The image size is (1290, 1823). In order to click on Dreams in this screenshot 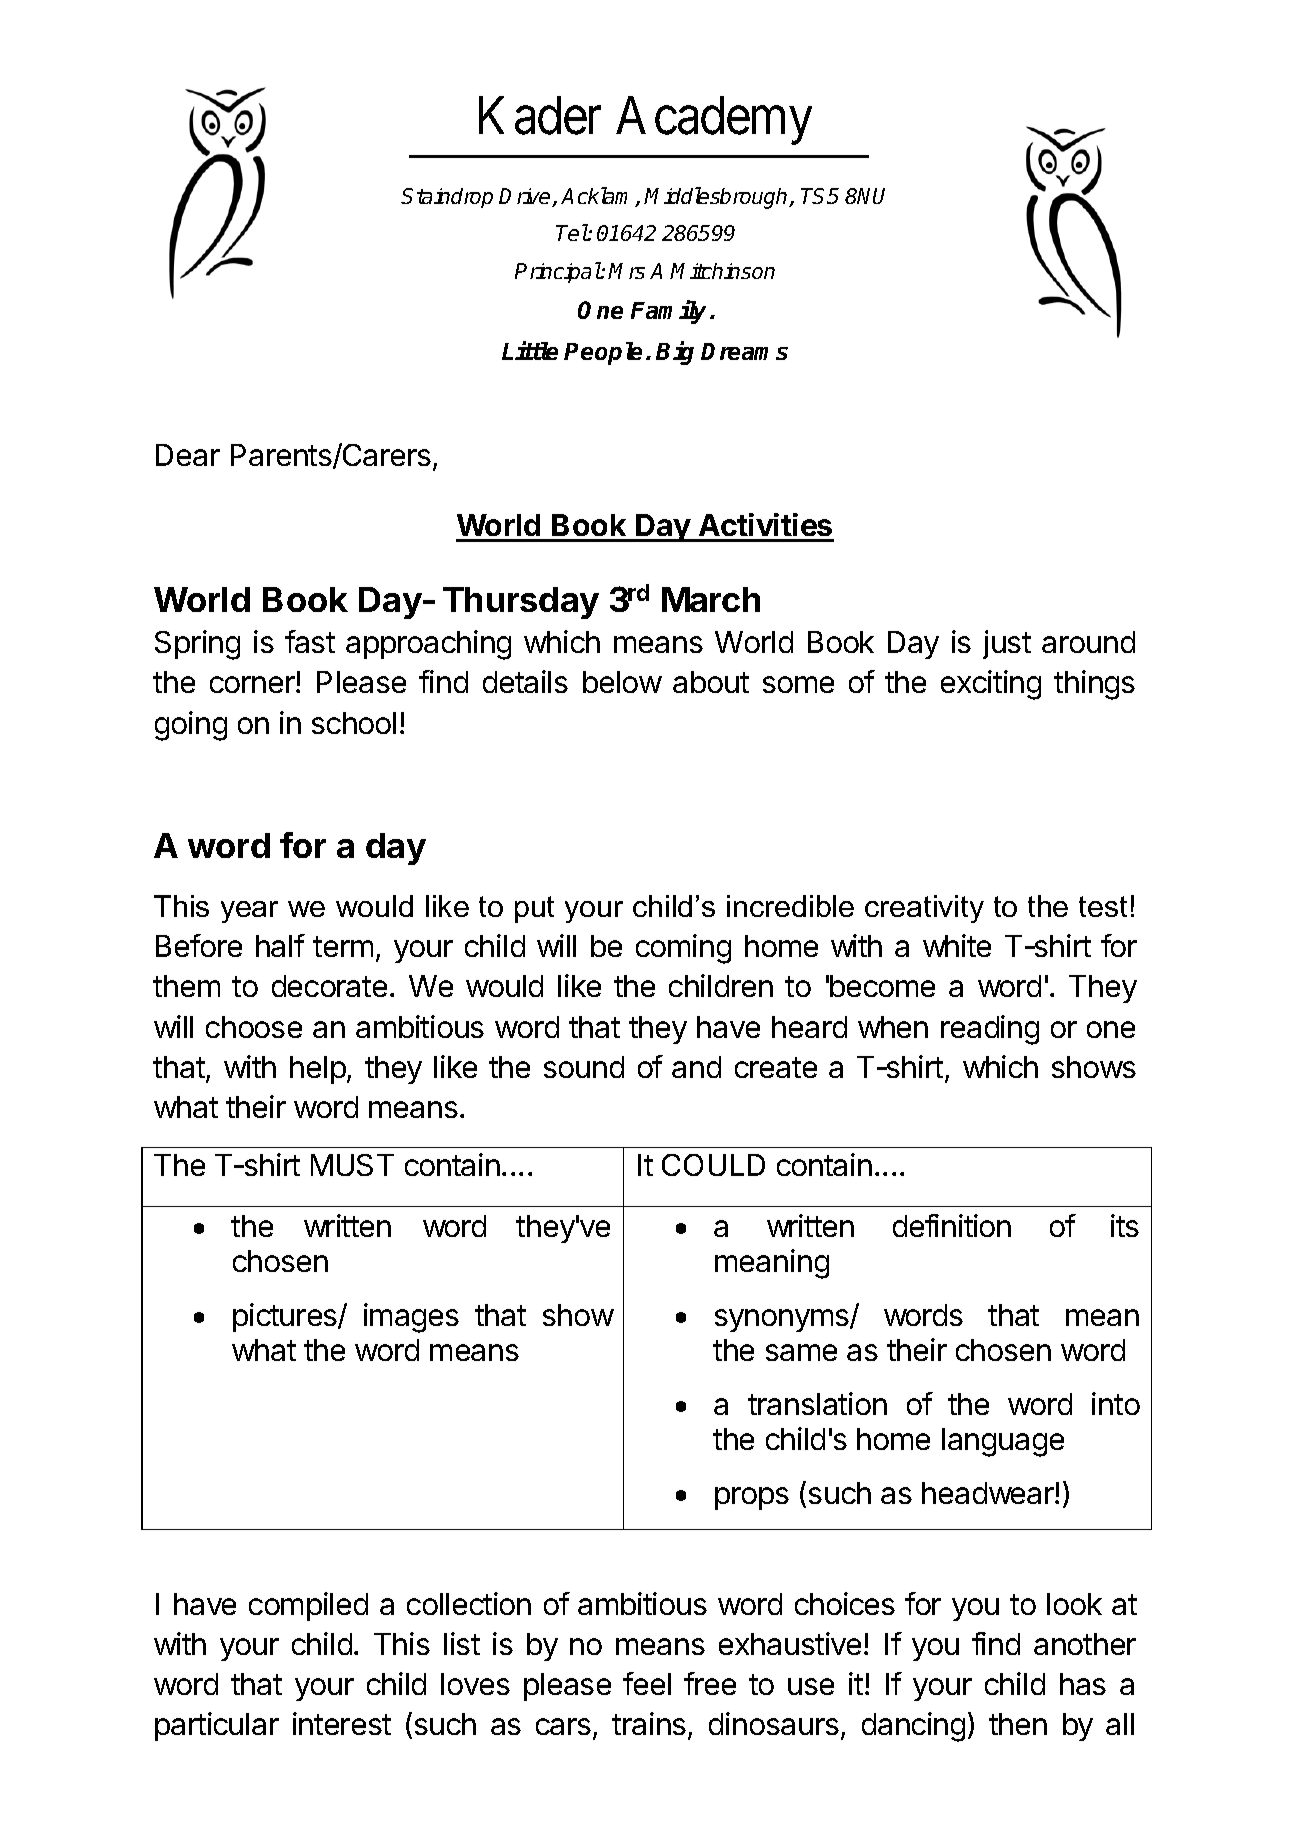, I will do `click(744, 351)`.
